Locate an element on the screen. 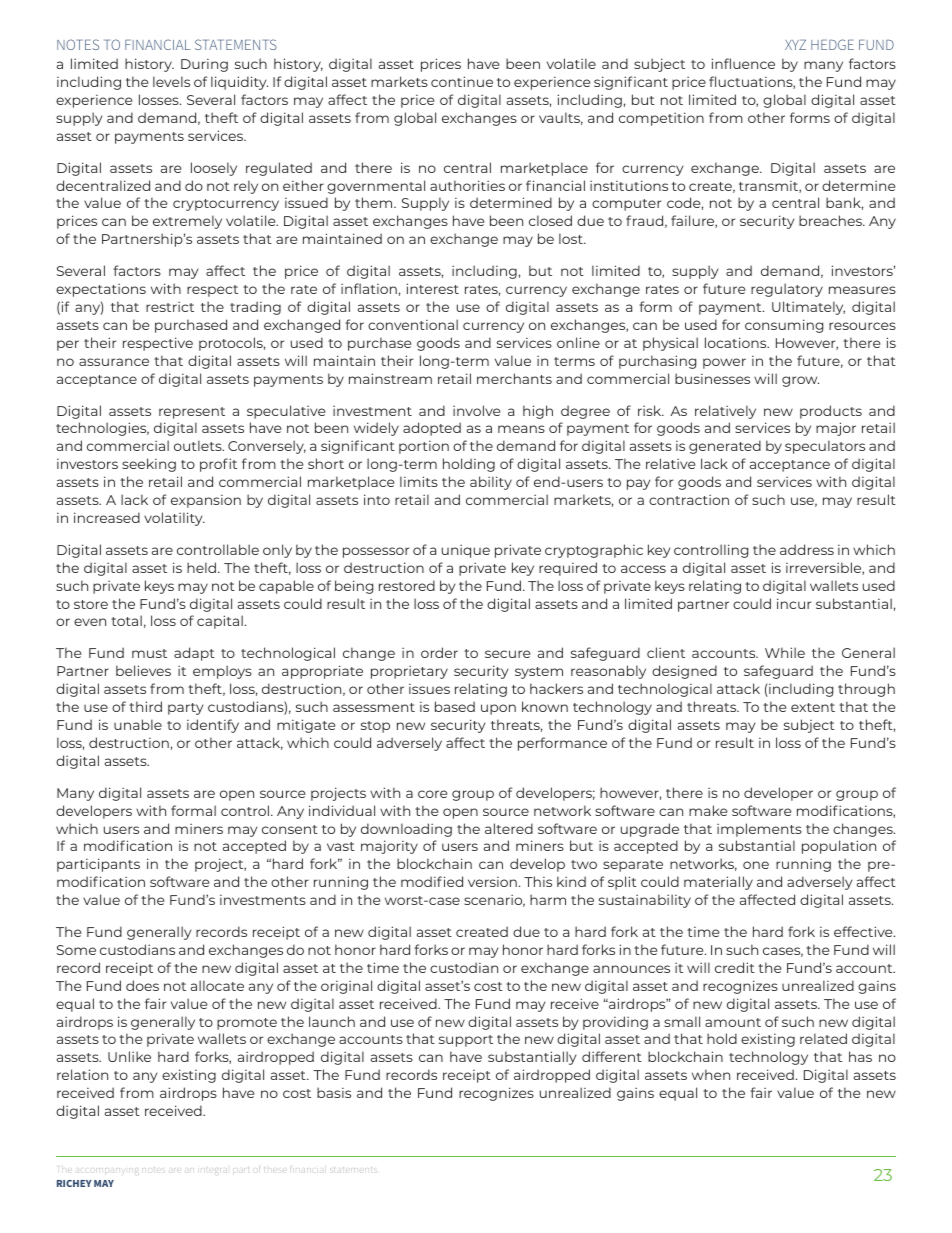 This screenshot has width=952, height=1233. address is located at coordinates (807, 549).
